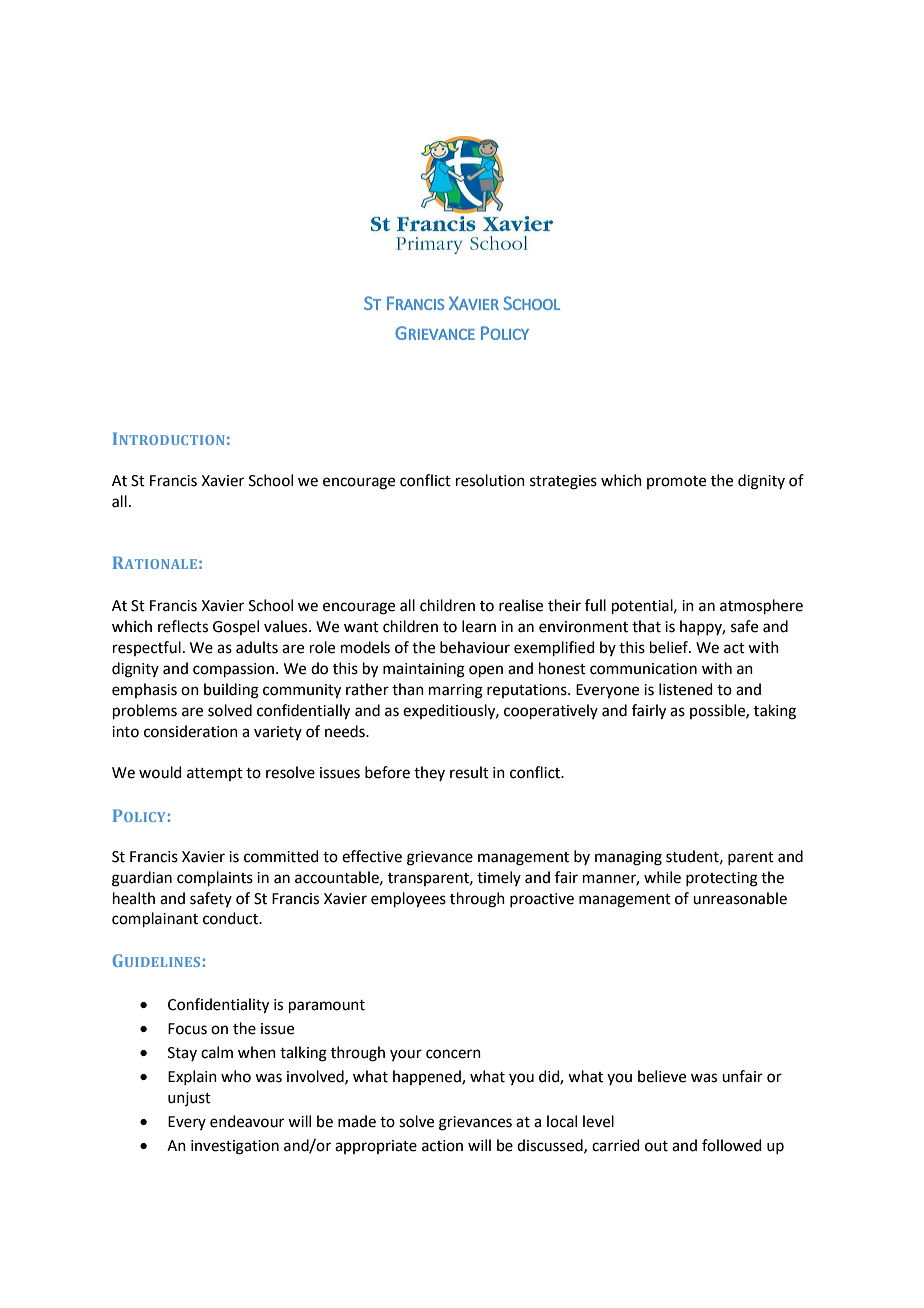  I want to click on managing, so click(628, 858).
